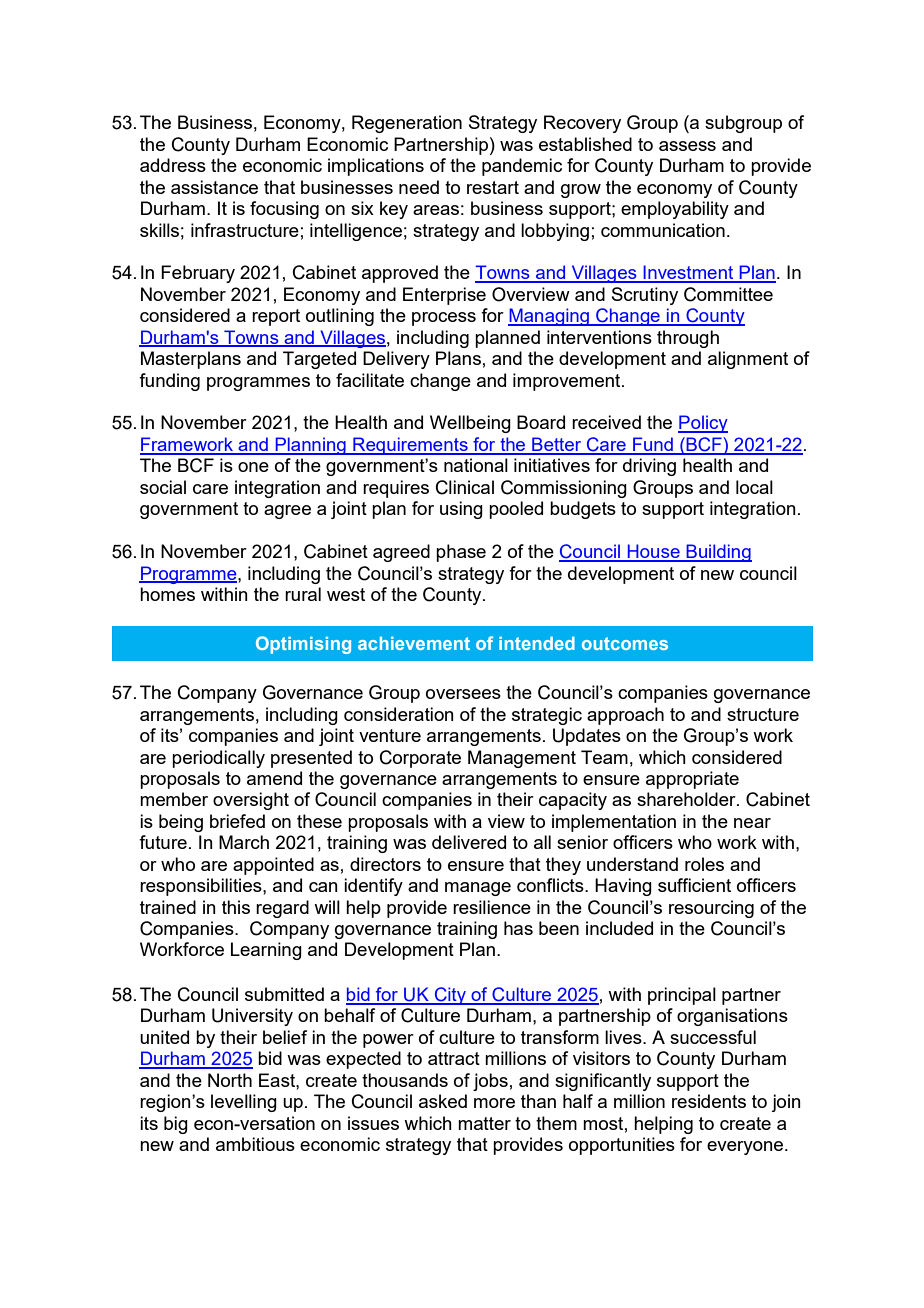 The height and width of the document is (1308, 924). What do you see at coordinates (443, 1101) in the document?
I see `asked` at bounding box center [443, 1101].
